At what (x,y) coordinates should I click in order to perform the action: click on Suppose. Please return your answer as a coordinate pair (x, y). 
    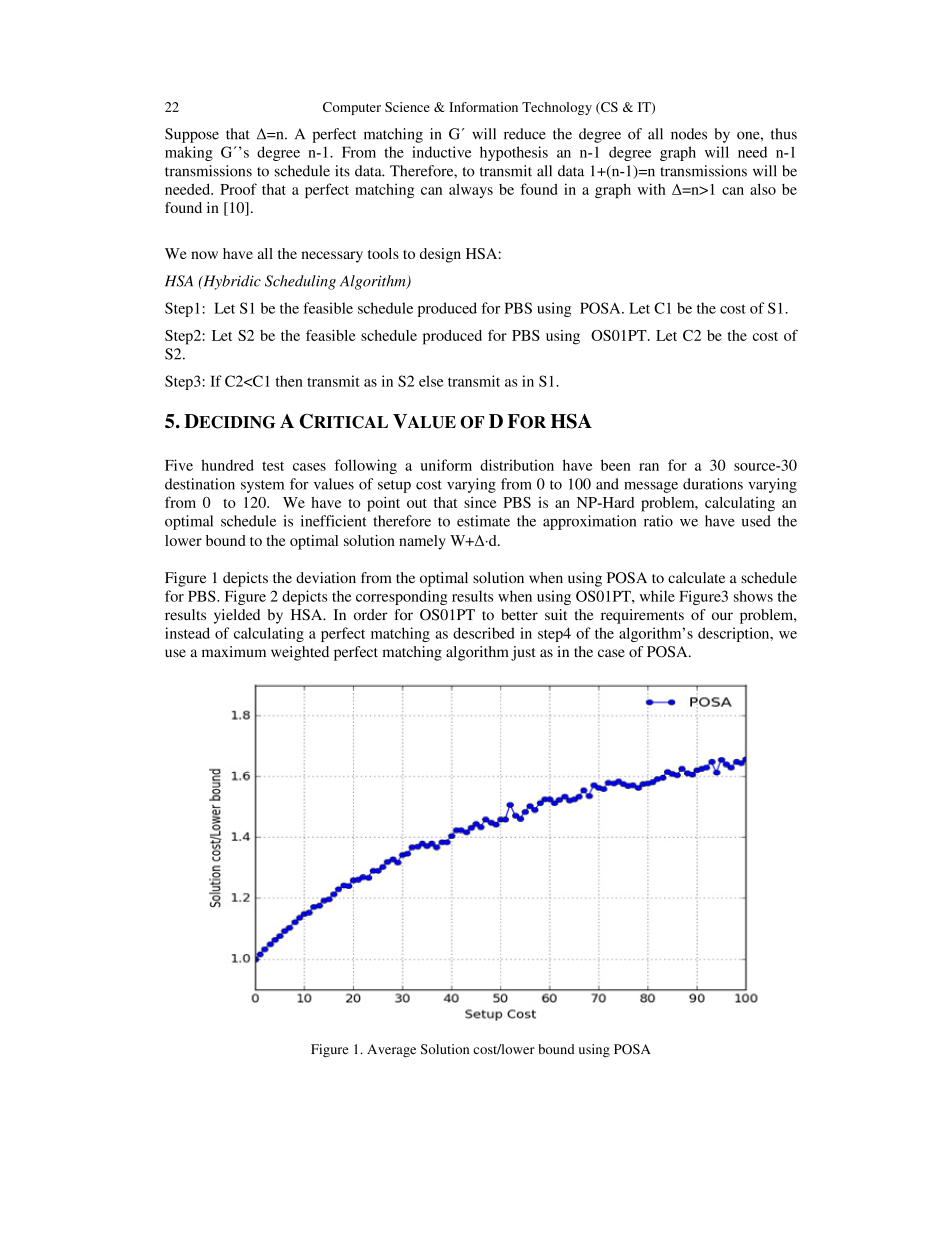
    Looking at the image, I should click on (192, 135).
